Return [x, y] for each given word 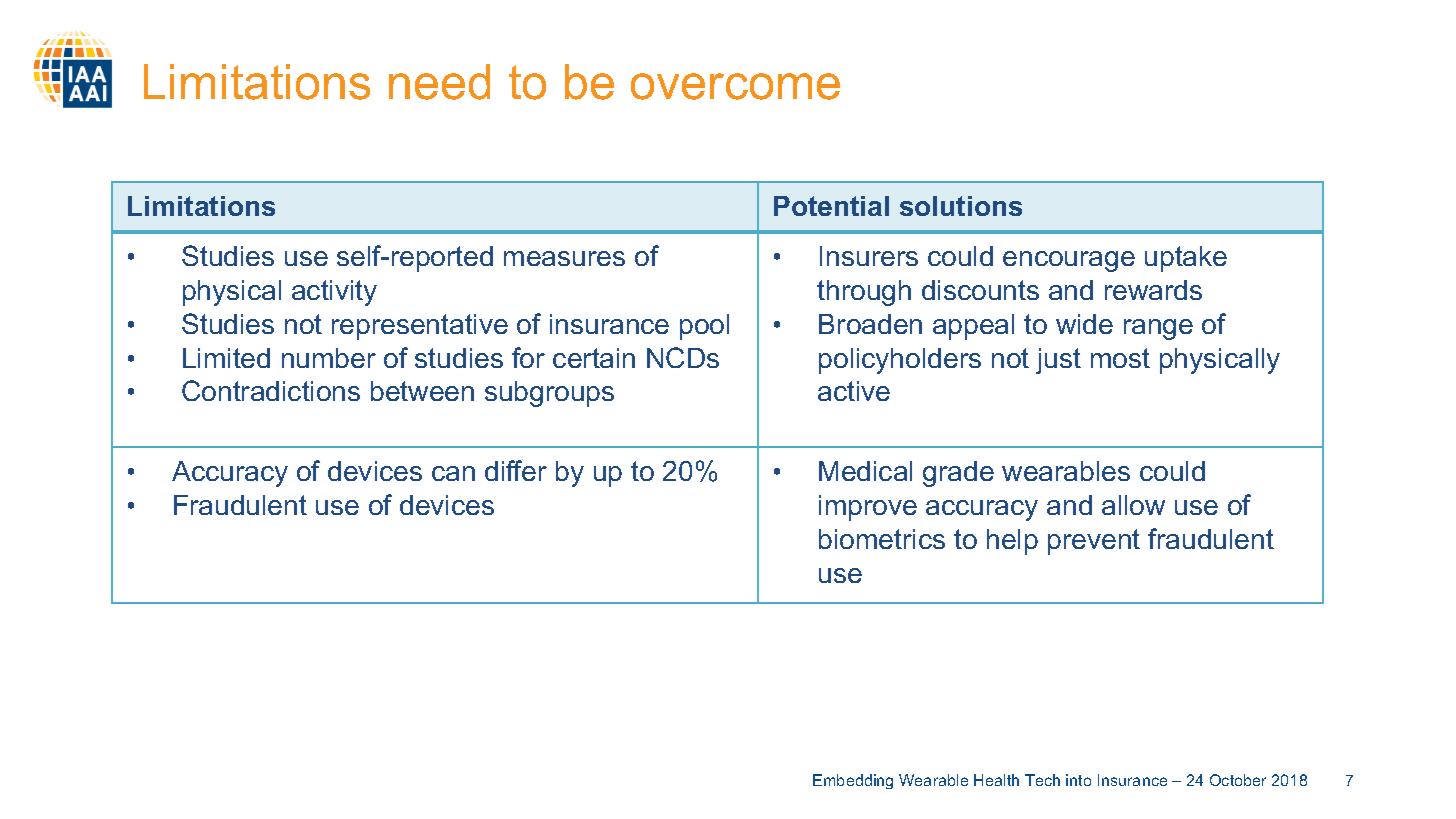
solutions [961, 206]
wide [1084, 324]
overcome [735, 86]
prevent [1094, 542]
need [439, 82]
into [1078, 780]
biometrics [882, 539]
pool [704, 327]
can [453, 473]
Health [996, 780]
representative [420, 327]
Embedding [853, 781]
